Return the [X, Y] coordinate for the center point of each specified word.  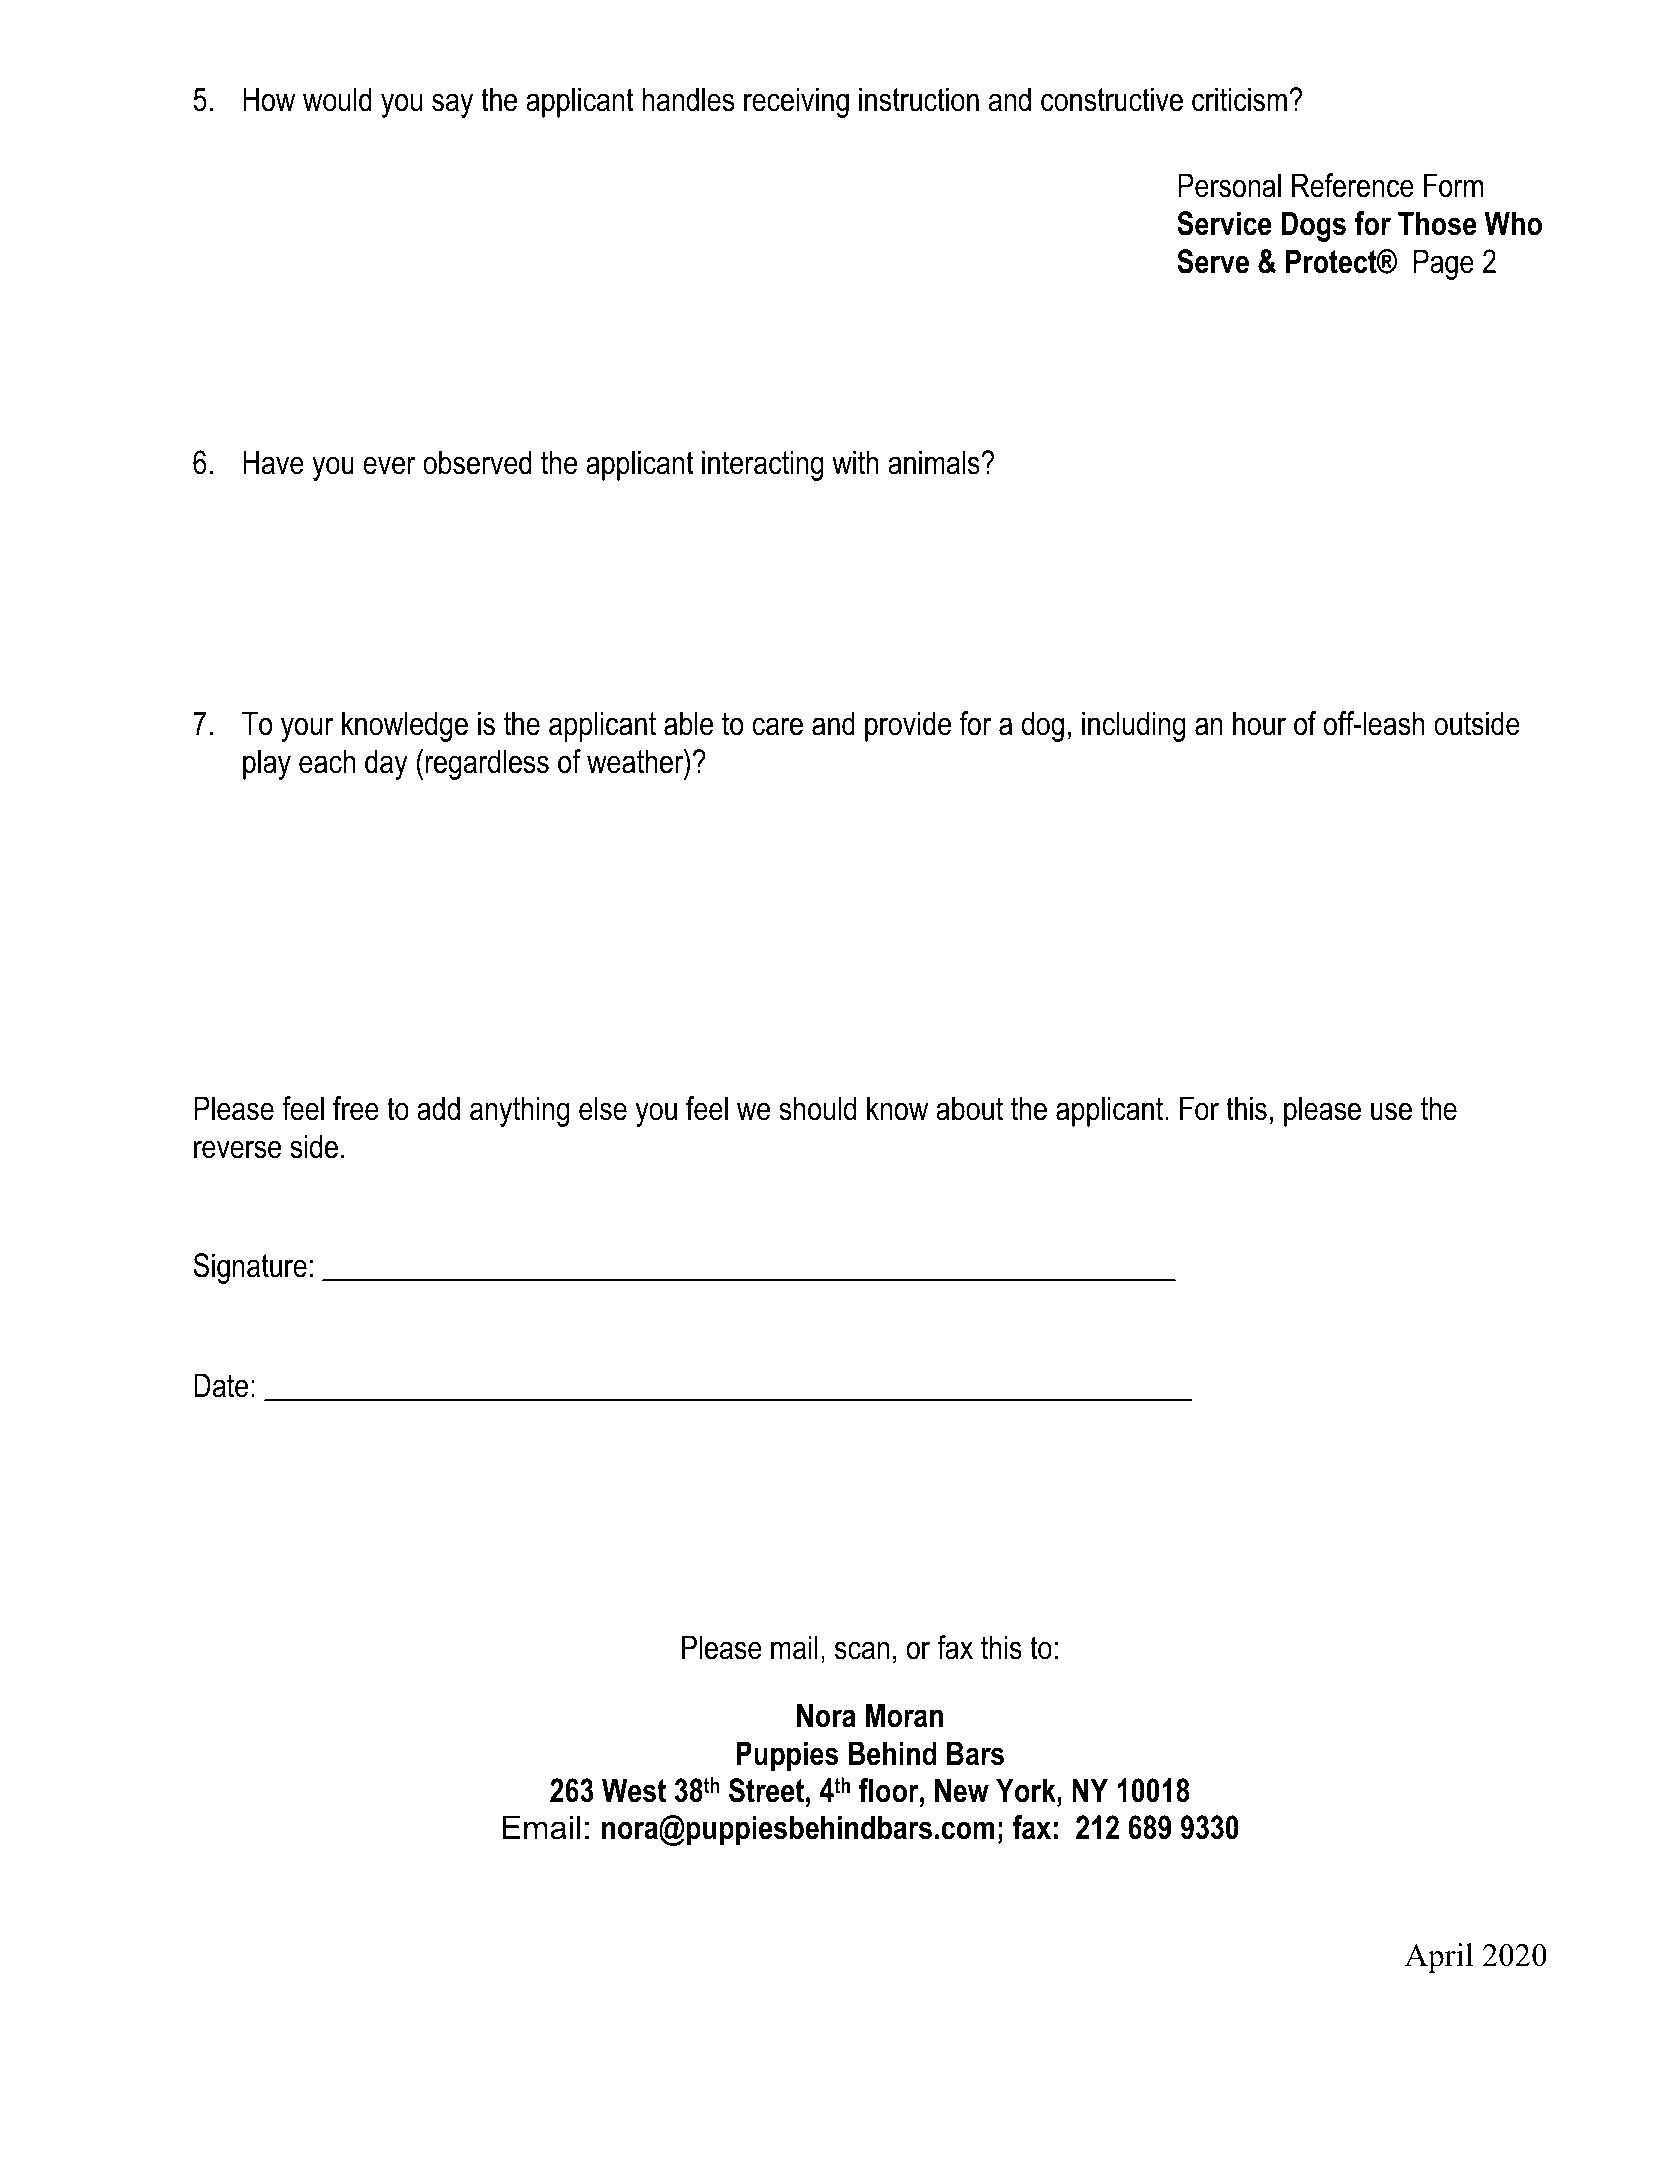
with [855, 462]
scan [862, 1650]
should [817, 1108]
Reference [1353, 185]
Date [221, 1385]
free [356, 1108]
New [962, 1790]
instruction [919, 99]
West [634, 1790]
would [337, 99]
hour [1259, 723]
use [1391, 1111]
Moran [904, 1715]
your [307, 729]
